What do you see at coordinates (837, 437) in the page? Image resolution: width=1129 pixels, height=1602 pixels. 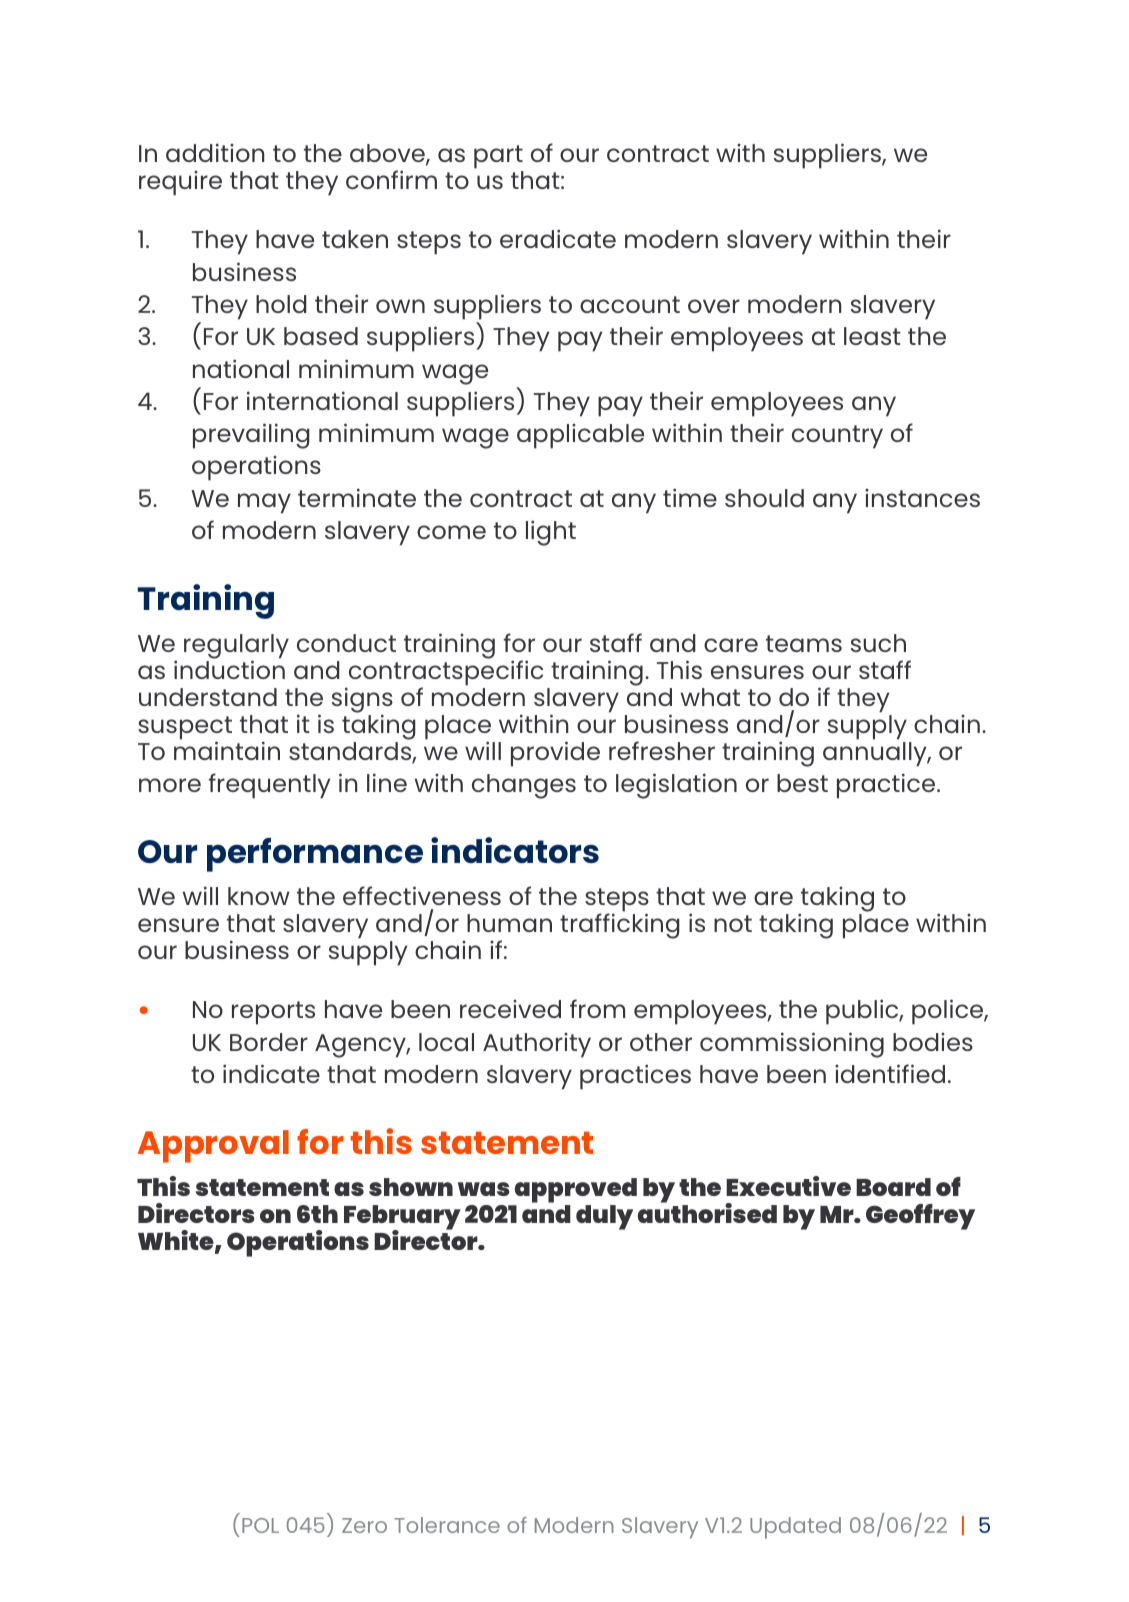 I see `country` at bounding box center [837, 437].
